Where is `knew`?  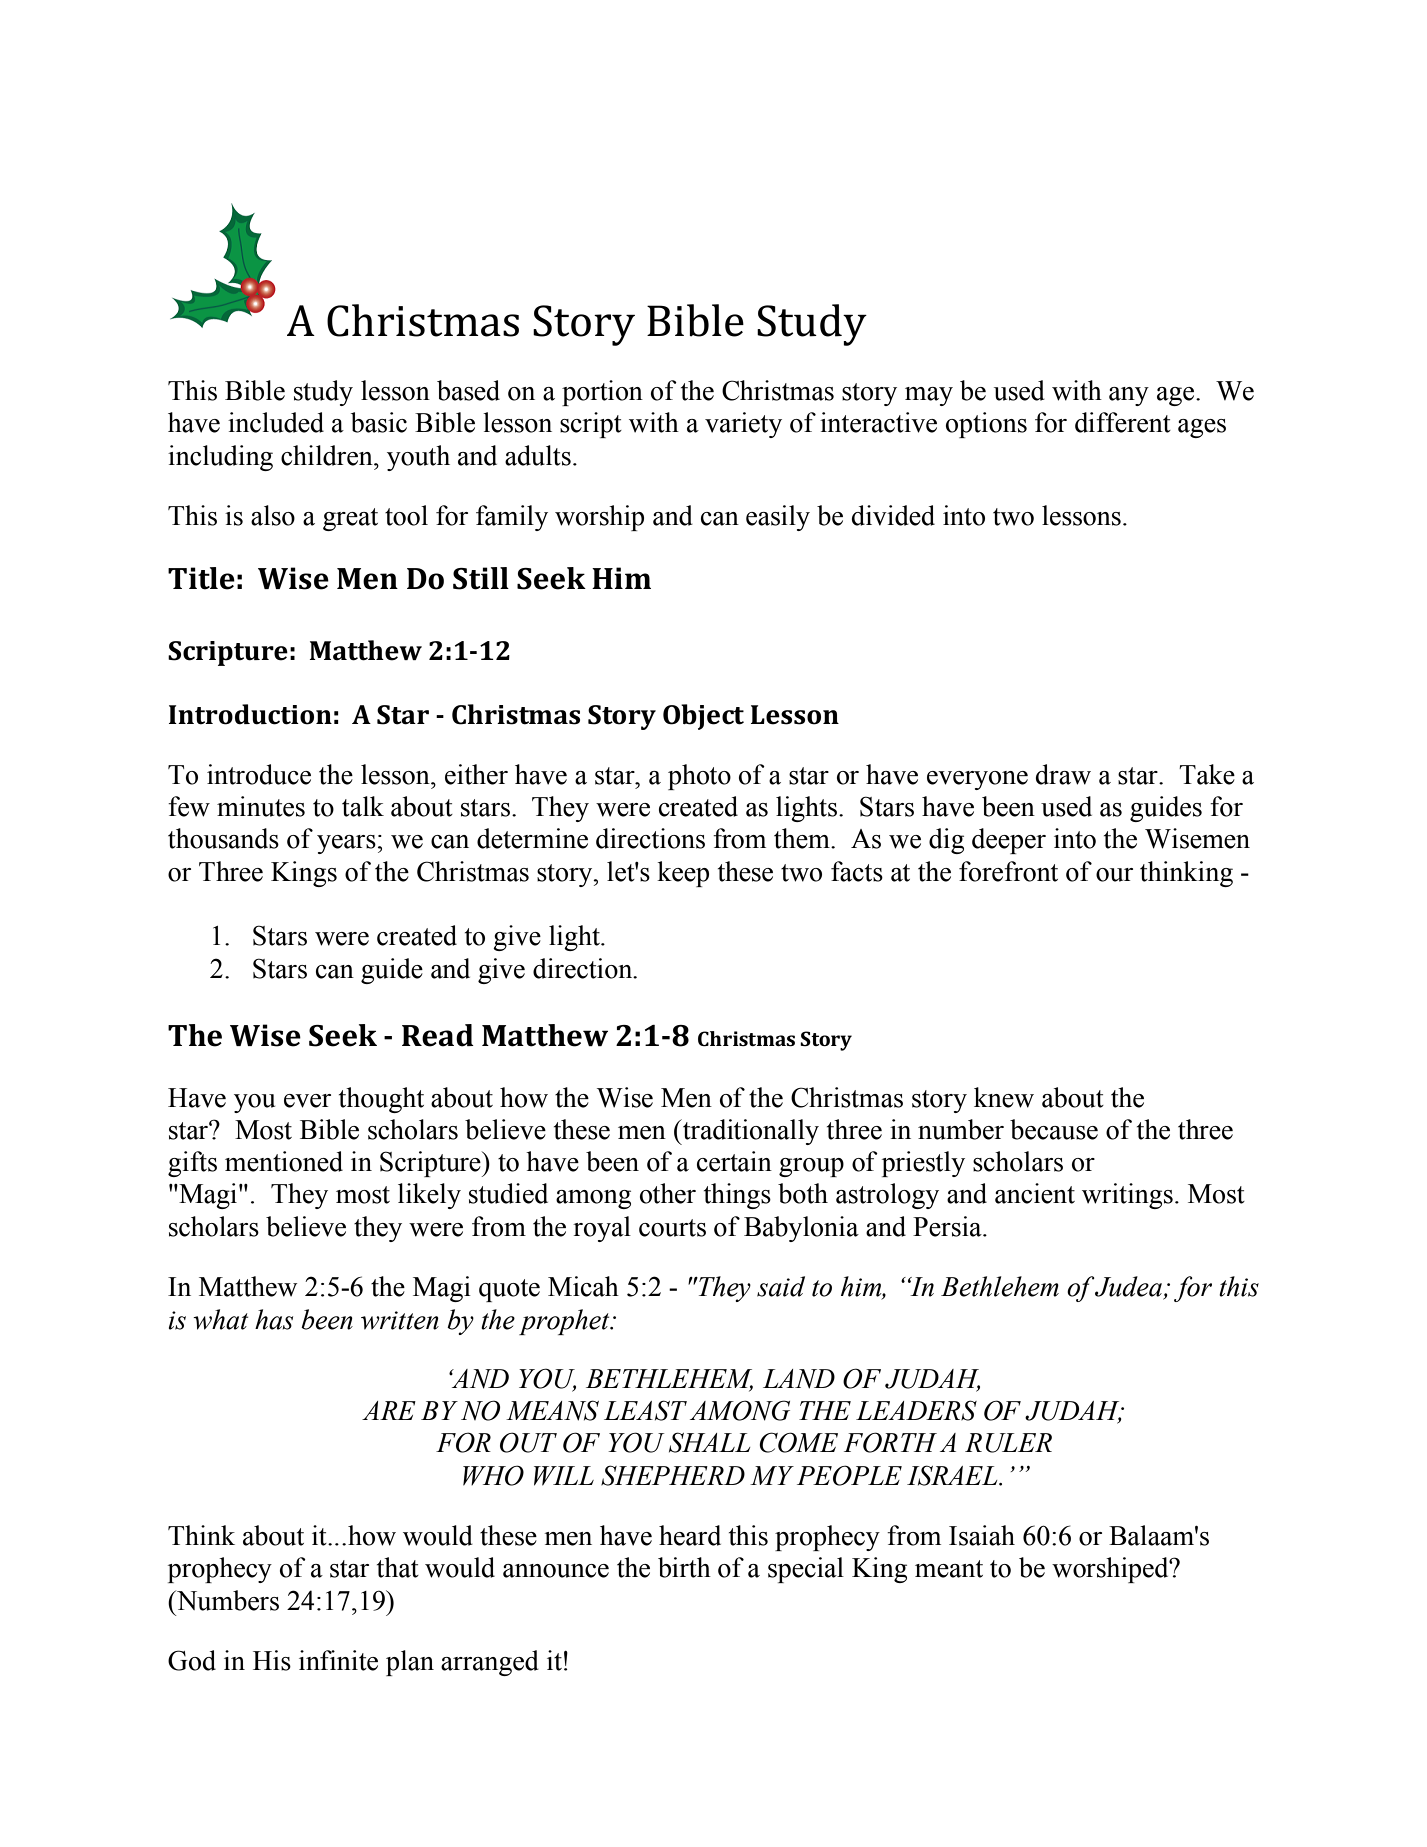
knew is located at coordinates (1004, 1097).
